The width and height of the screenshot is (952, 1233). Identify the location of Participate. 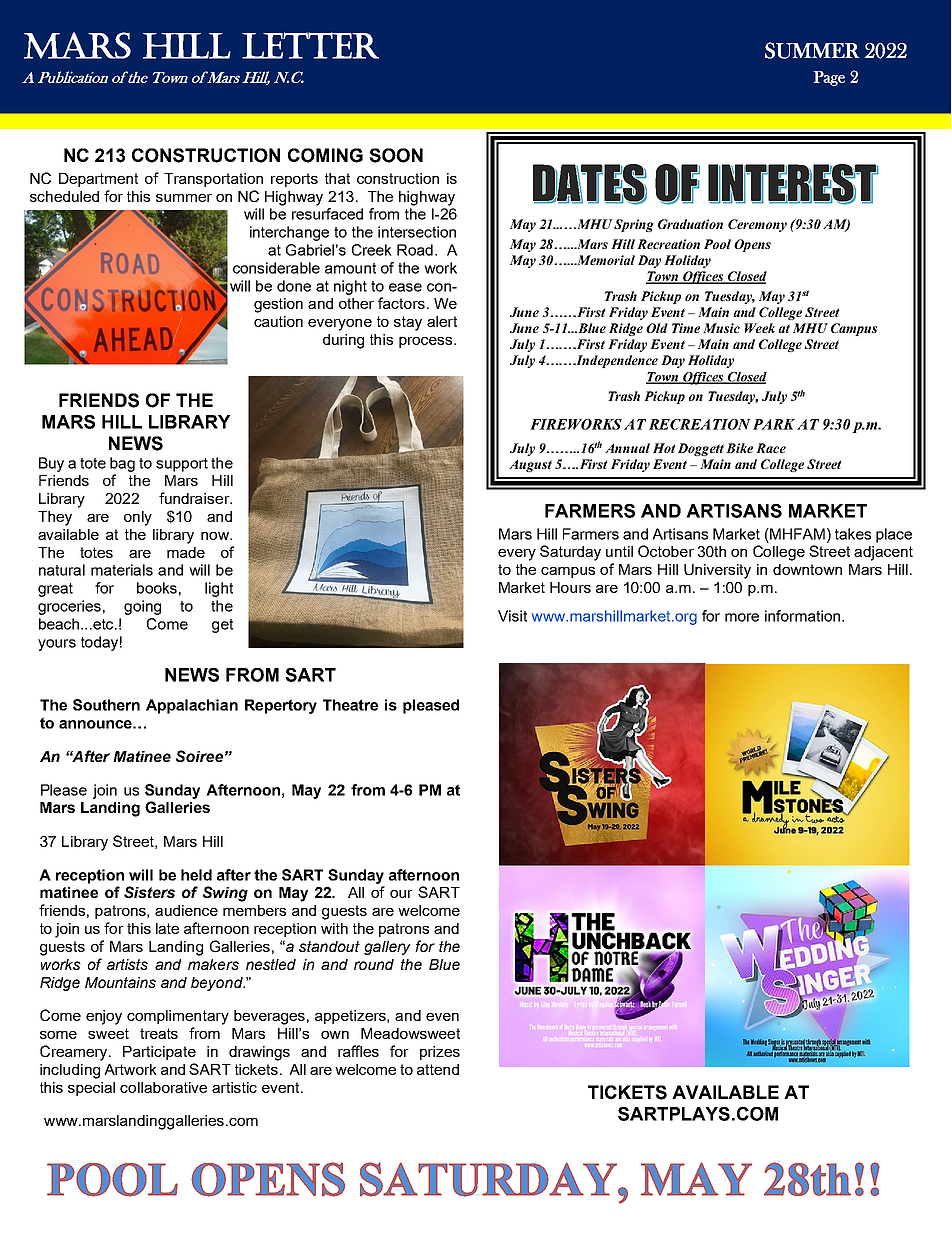
(159, 1053).
